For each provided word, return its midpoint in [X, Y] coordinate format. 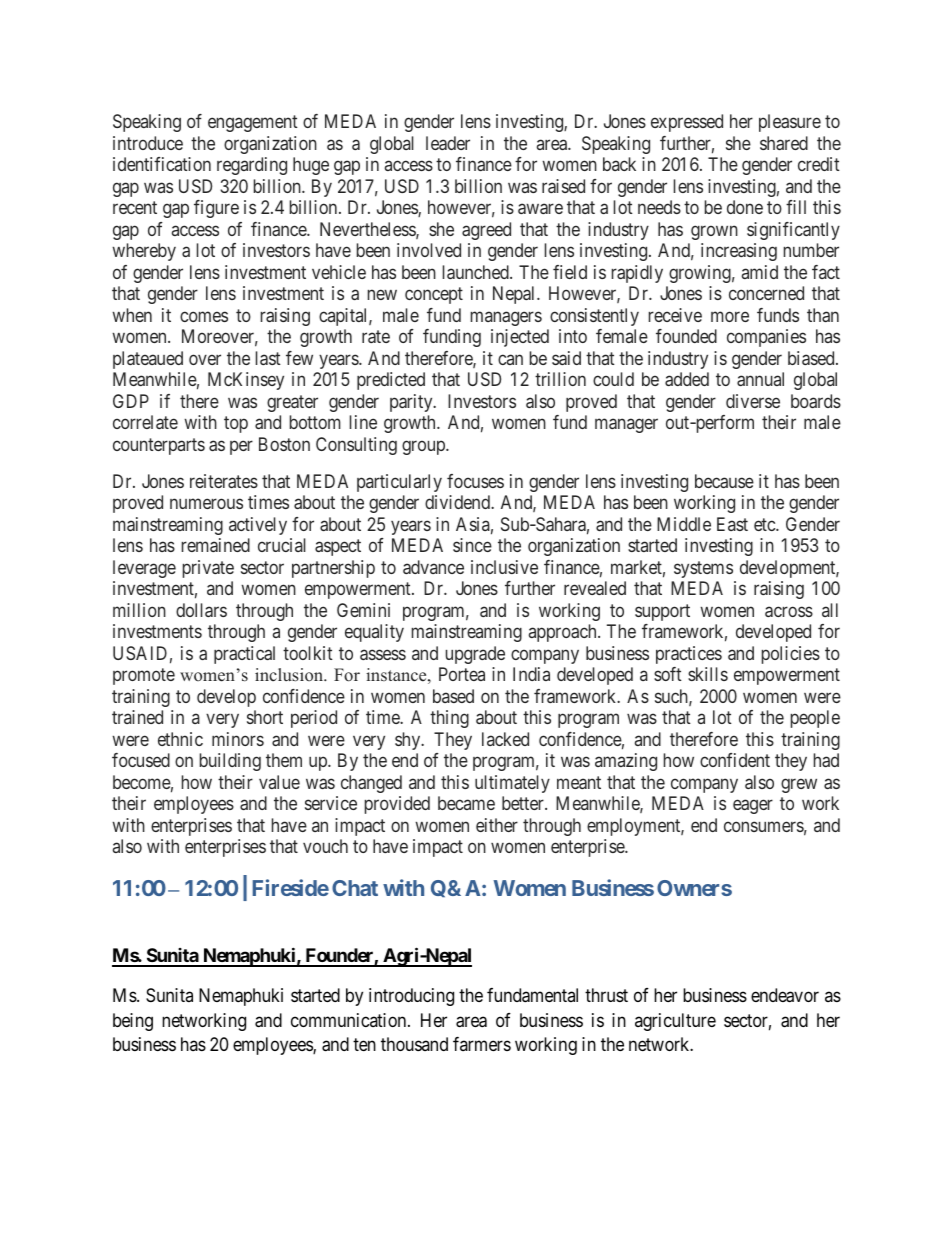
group [424, 447]
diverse [753, 401]
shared [784, 143]
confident [735, 760]
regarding [252, 166]
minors [238, 739]
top [236, 424]
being [133, 1022]
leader [448, 143]
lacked [505, 739]
